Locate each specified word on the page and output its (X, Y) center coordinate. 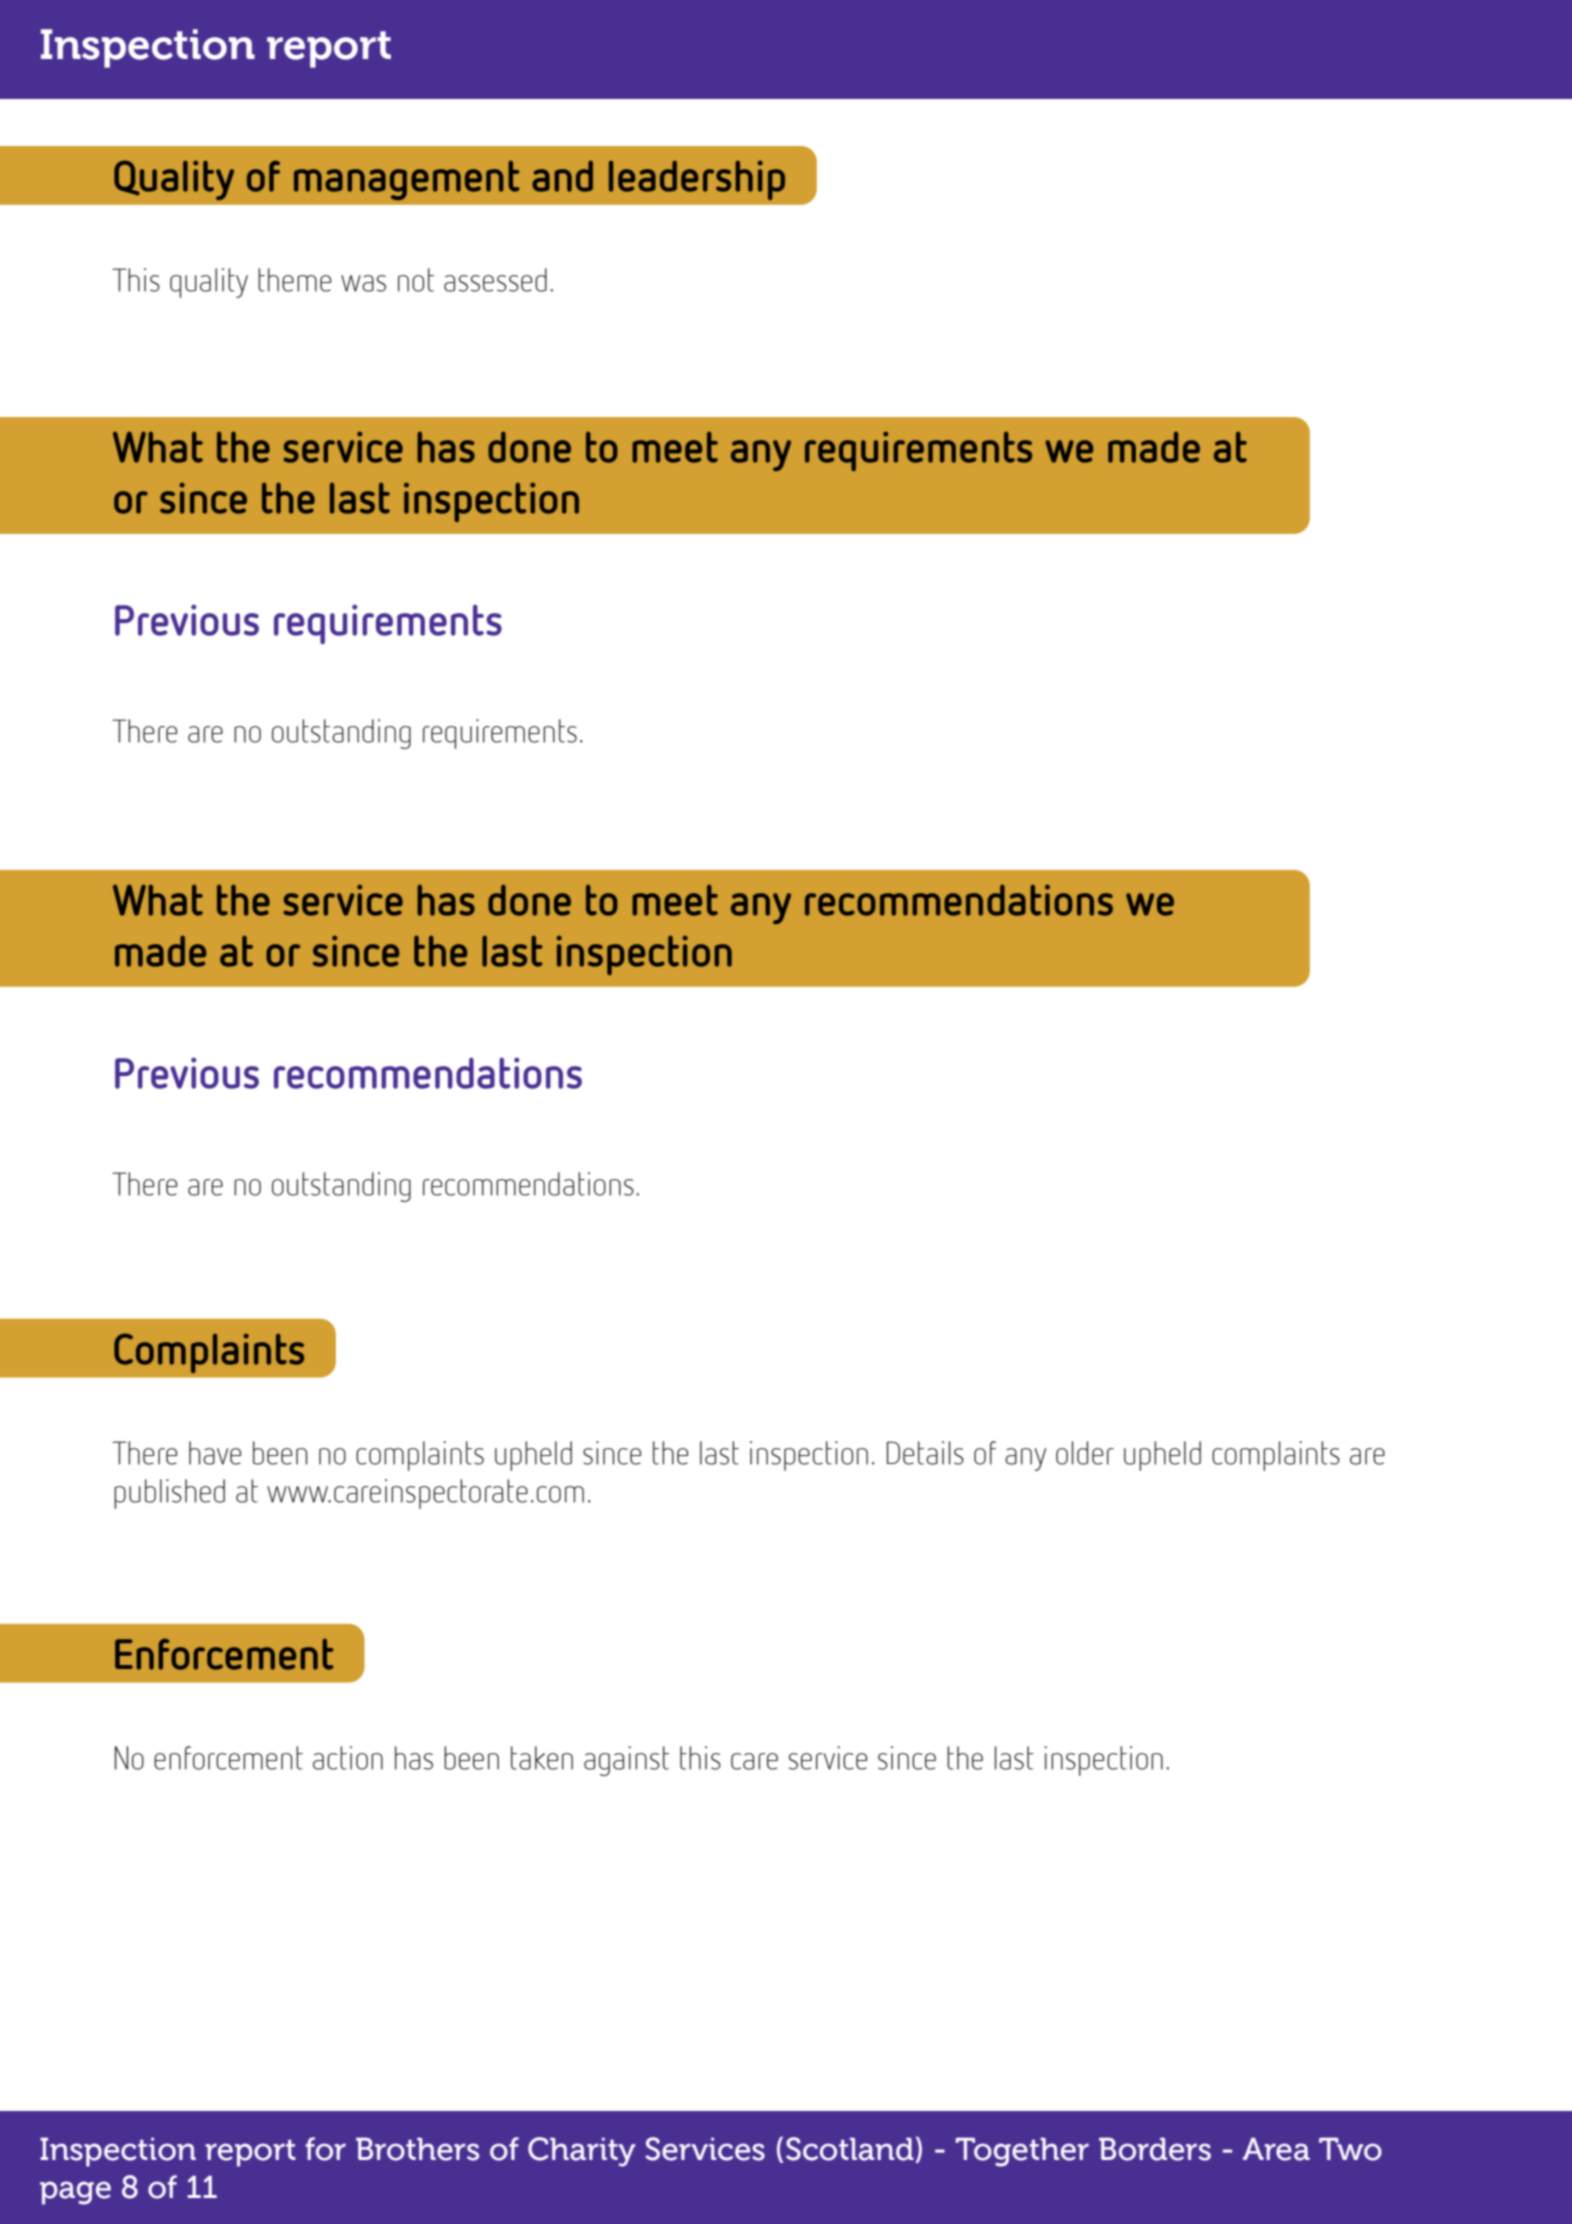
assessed (495, 280)
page (75, 2193)
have (215, 1453)
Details (925, 1453)
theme (294, 280)
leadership (697, 180)
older (1085, 1453)
